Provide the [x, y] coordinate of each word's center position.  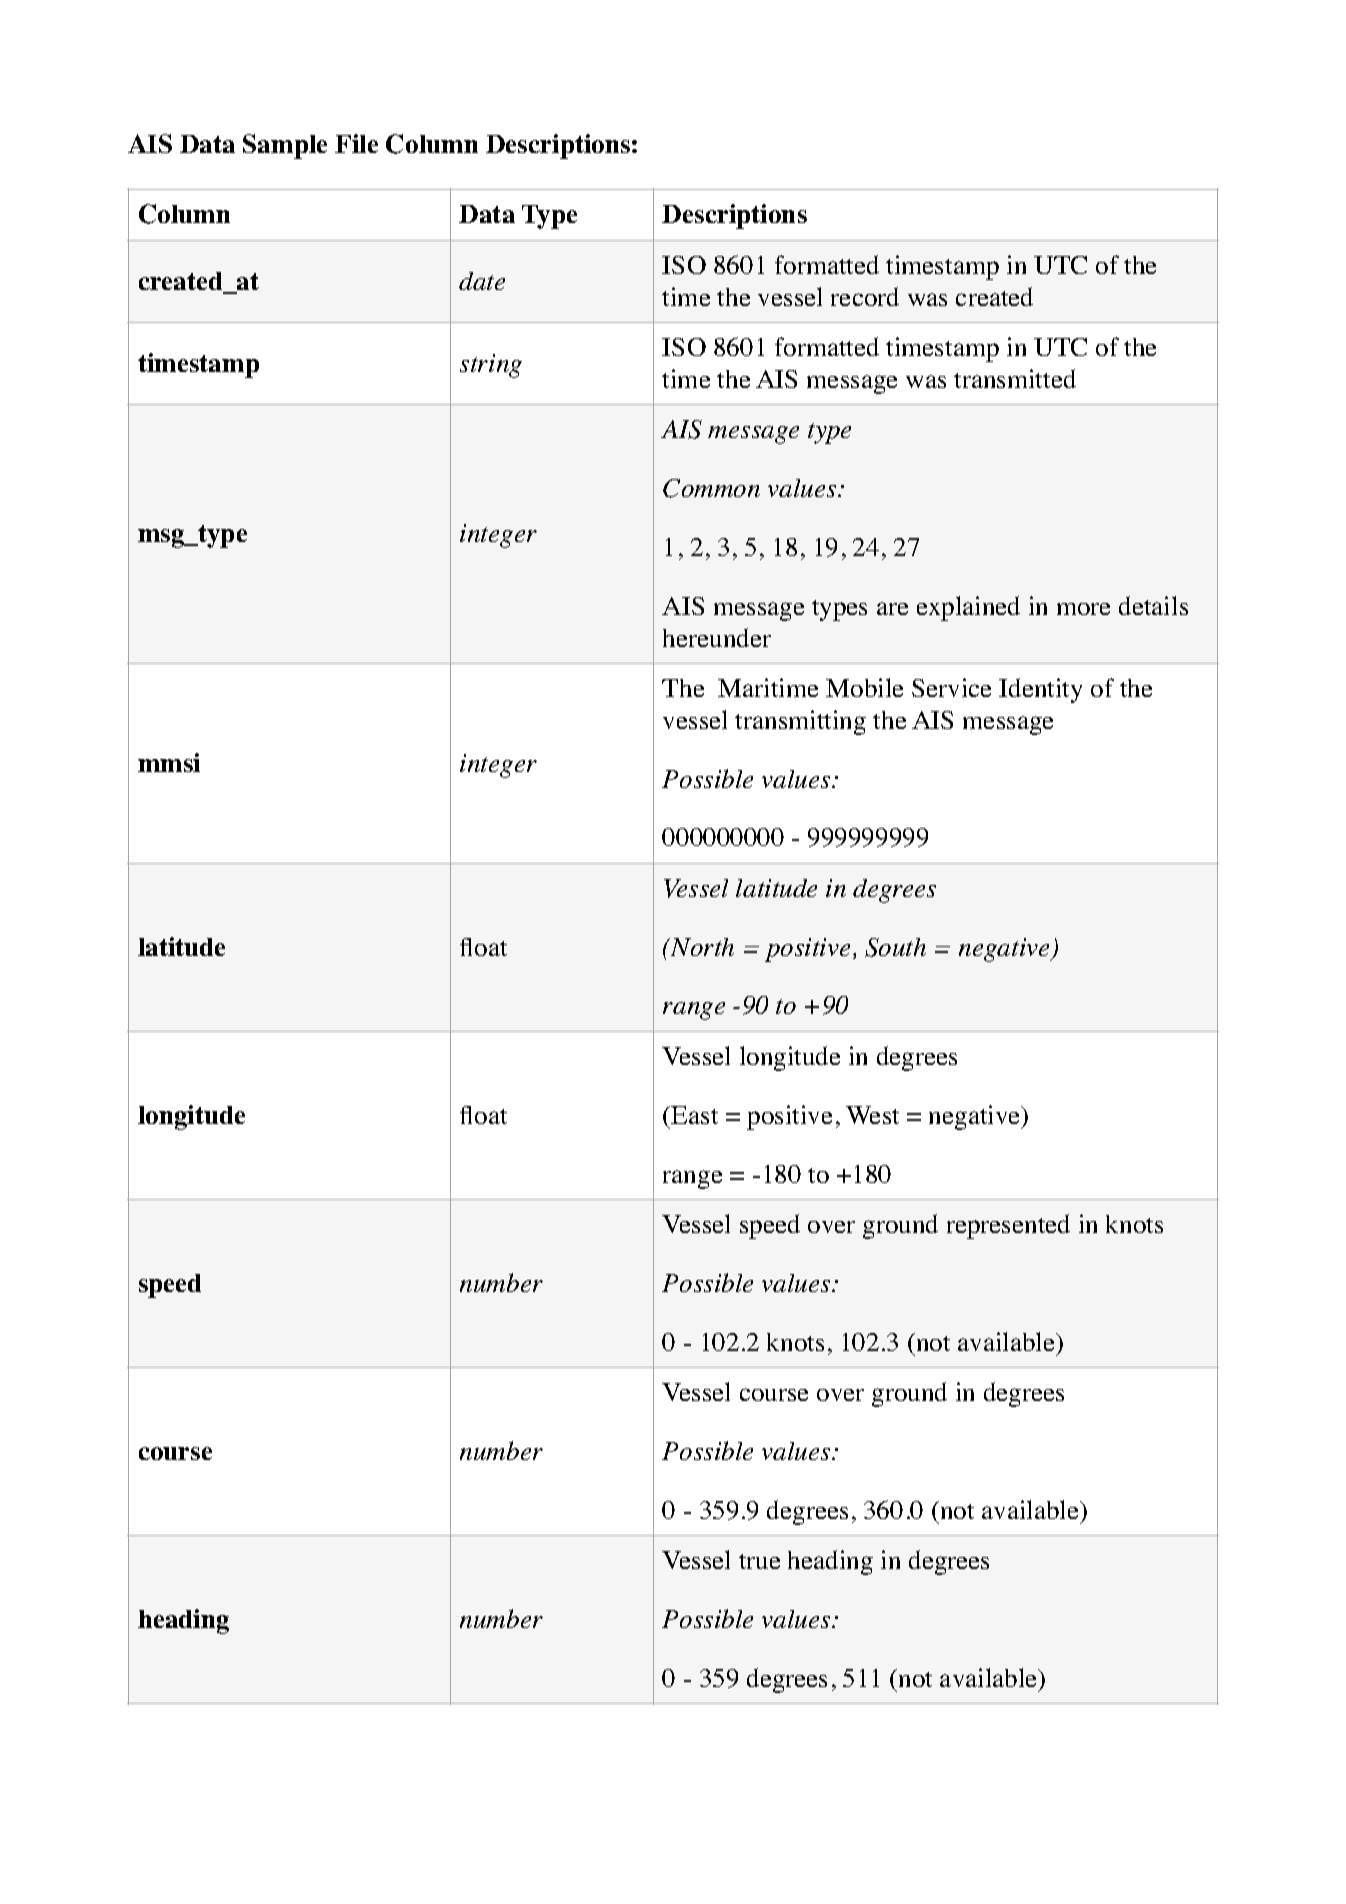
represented [1008, 1226]
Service [951, 687]
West [872, 1115]
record [865, 296]
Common [711, 488]
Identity [1040, 690]
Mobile [864, 687]
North [701, 947]
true [759, 1561]
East [694, 1115]
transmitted [1015, 378]
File [356, 143]
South [895, 947]
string [491, 366]
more [1083, 609]
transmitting [800, 722]
